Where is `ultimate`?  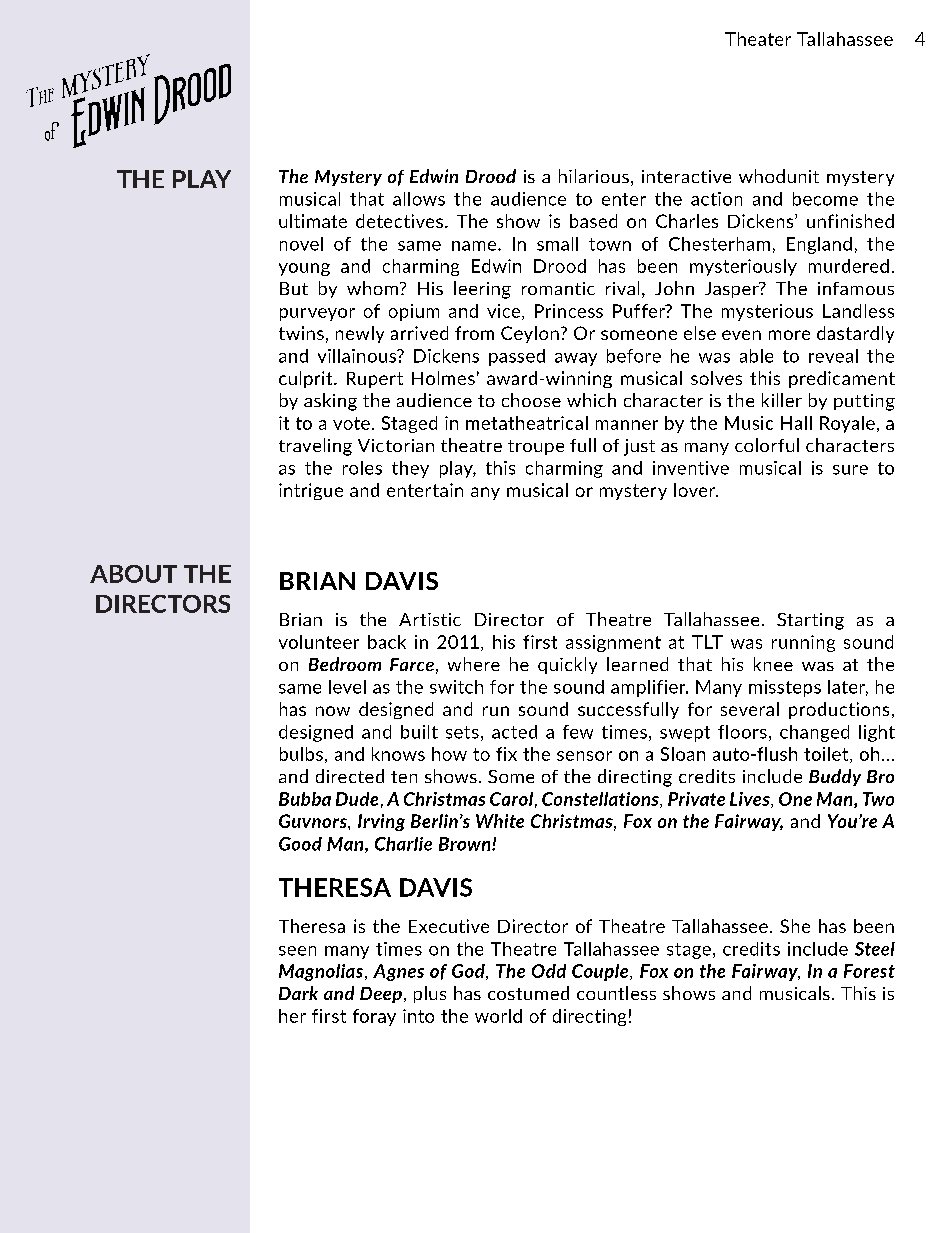 ultimate is located at coordinates (313, 221).
